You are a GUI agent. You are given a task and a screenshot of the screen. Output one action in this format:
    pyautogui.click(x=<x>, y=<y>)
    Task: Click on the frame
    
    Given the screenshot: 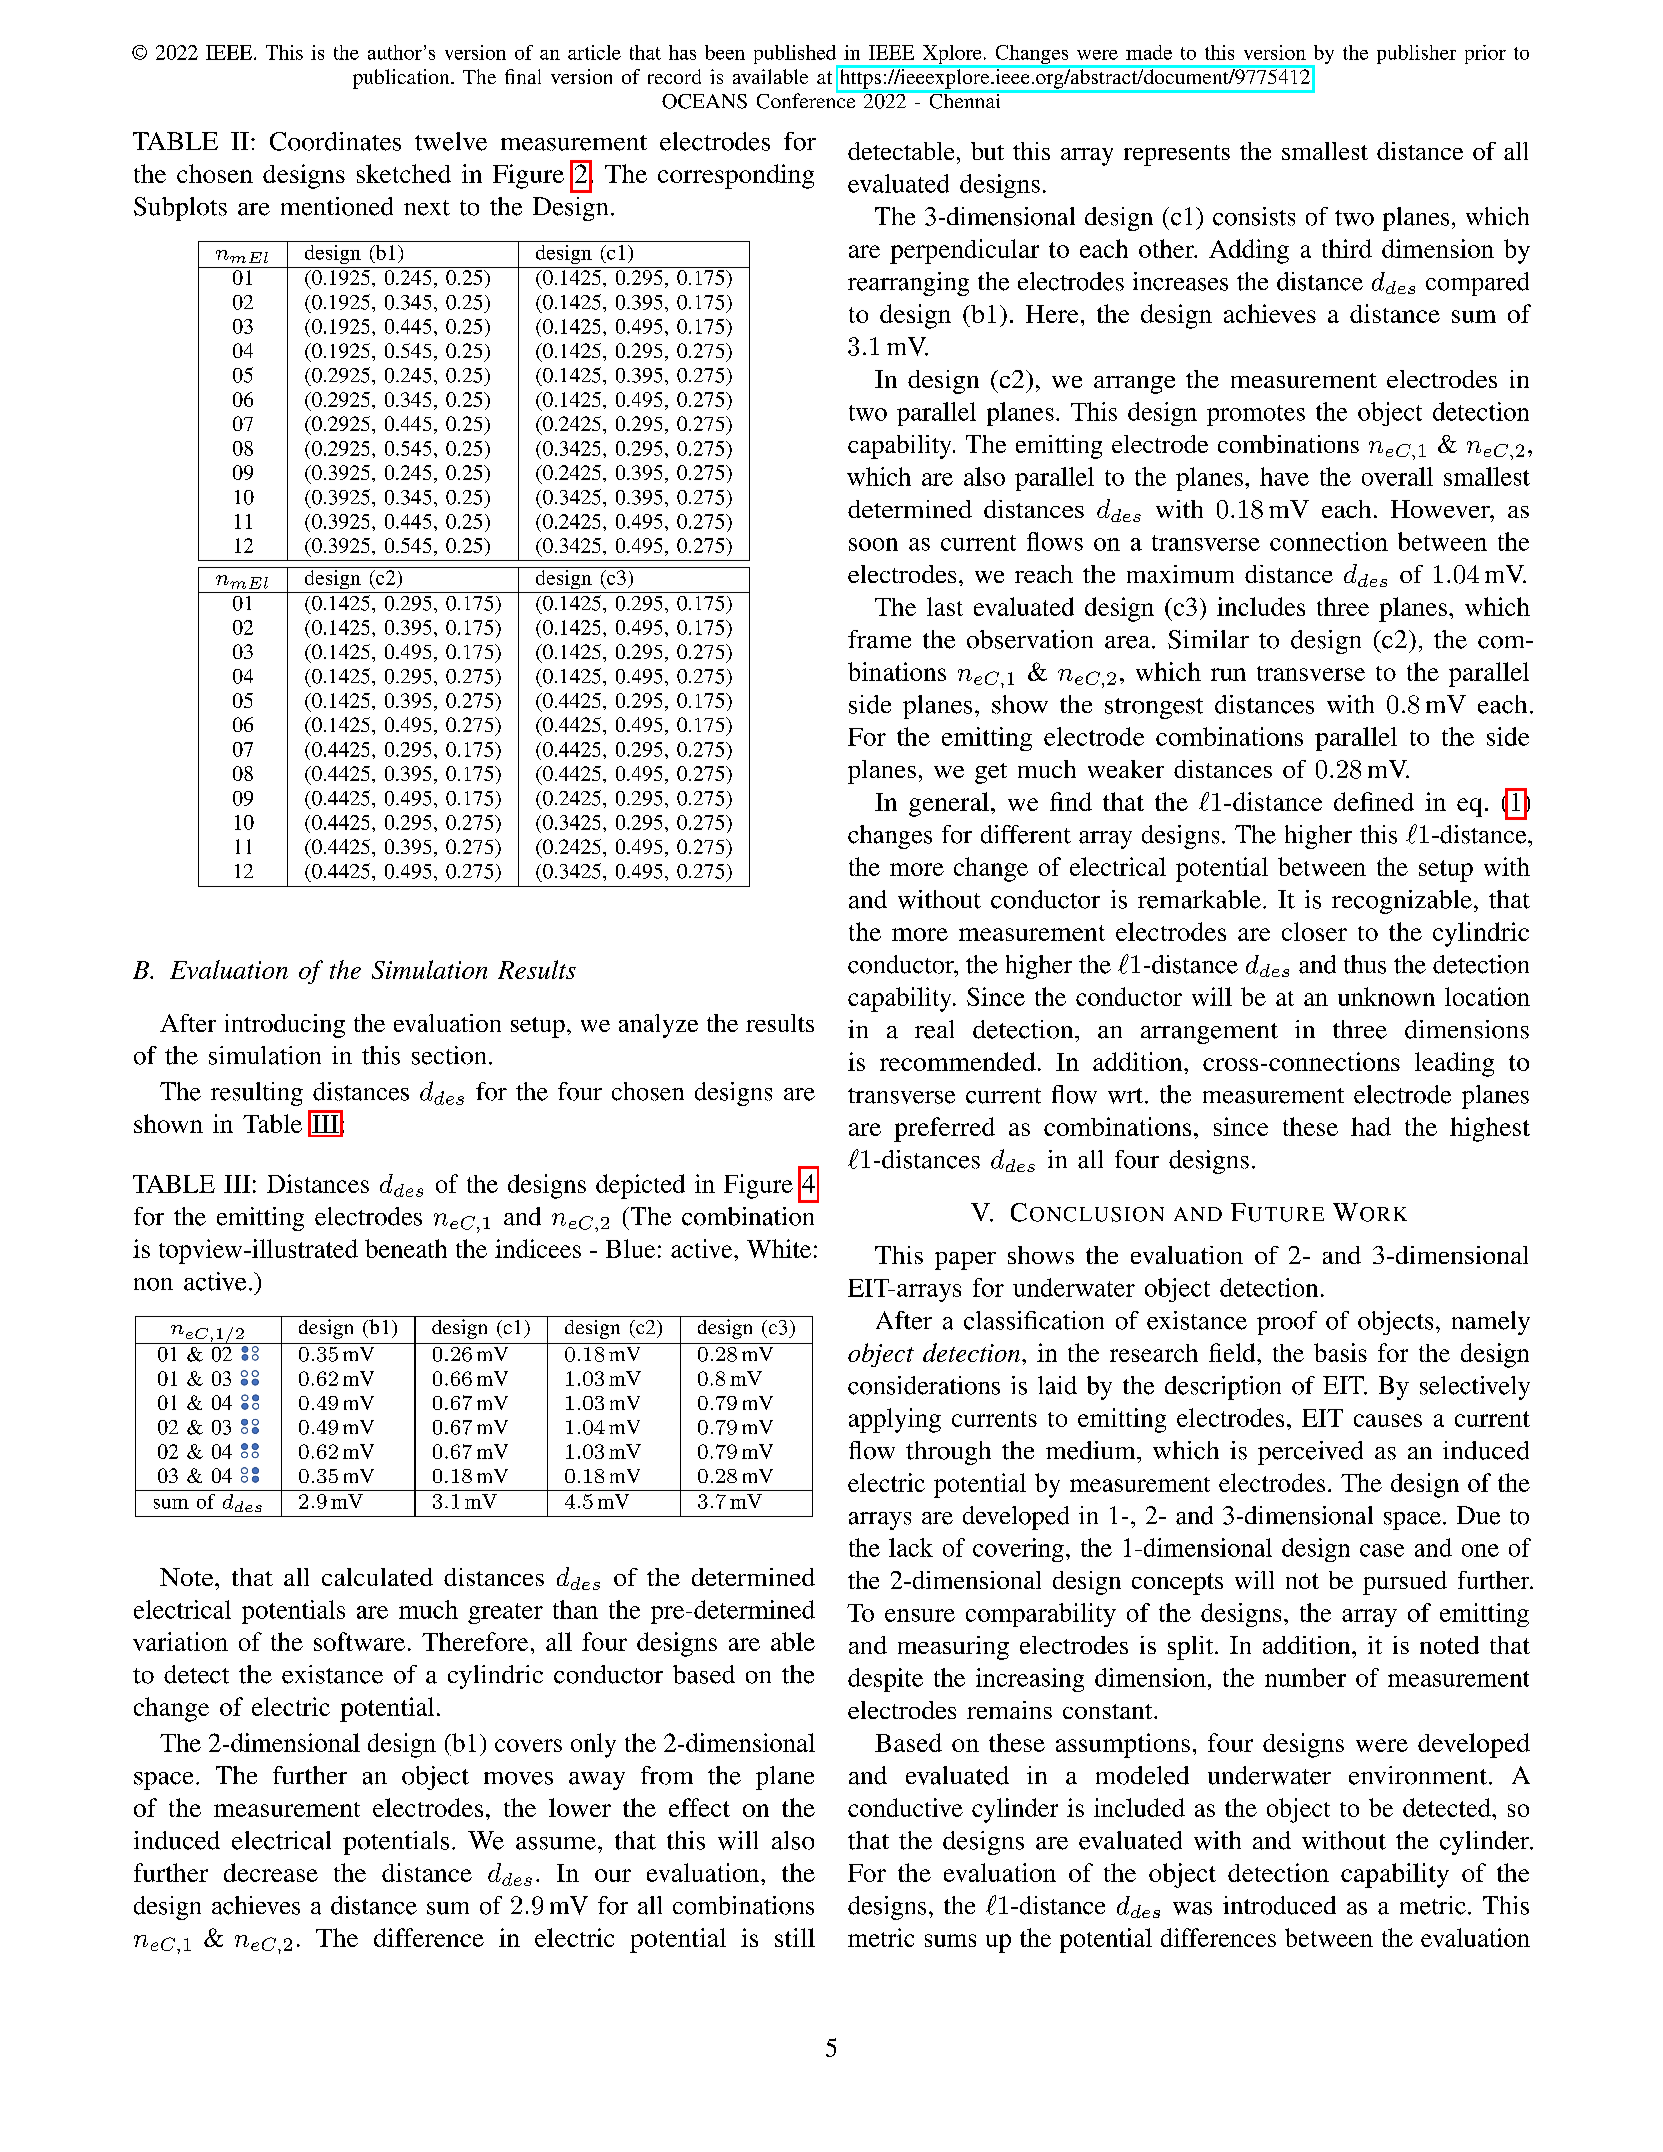 What is the action you would take?
    pyautogui.click(x=879, y=639)
